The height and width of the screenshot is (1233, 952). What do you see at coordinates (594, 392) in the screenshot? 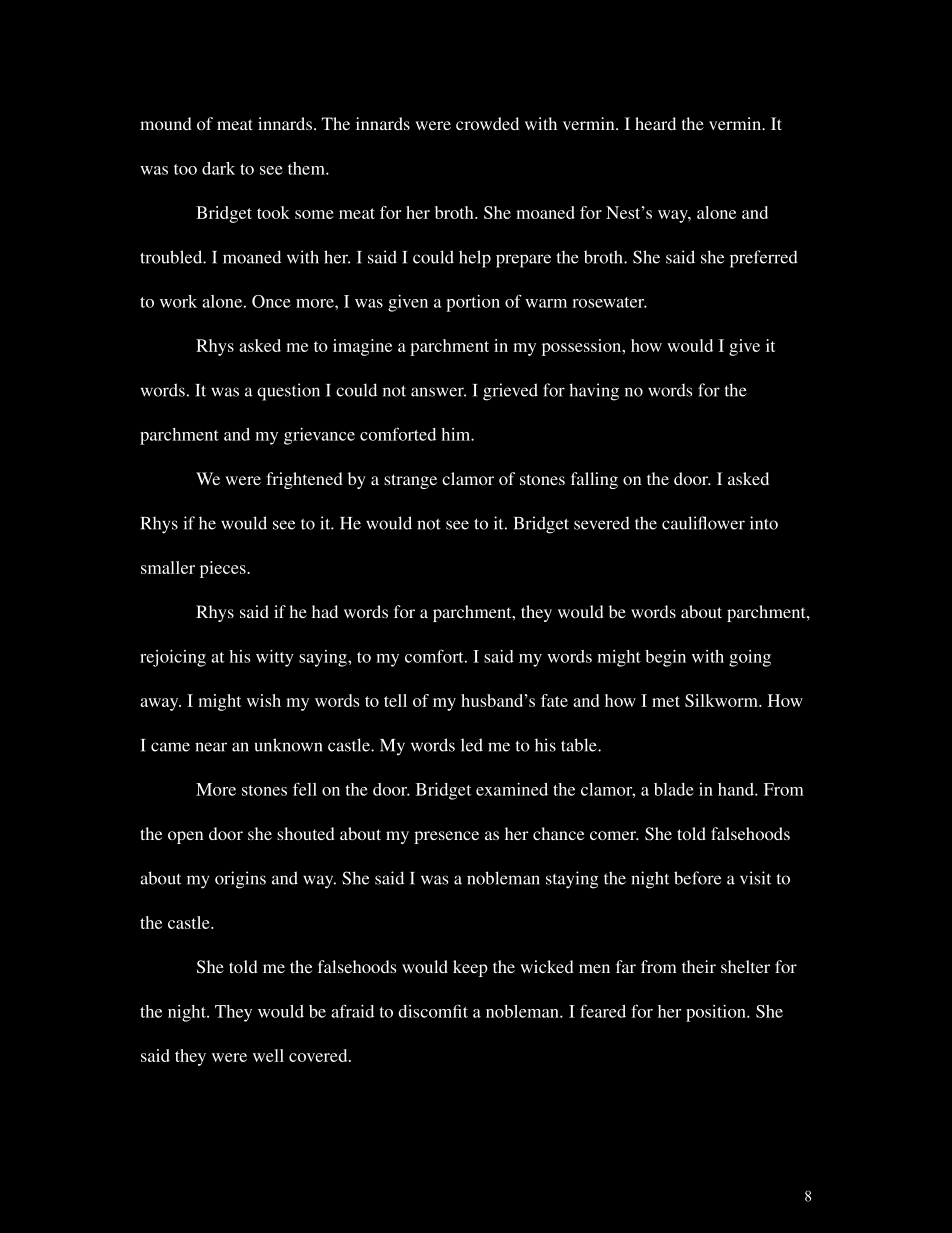
I see `having` at bounding box center [594, 392].
